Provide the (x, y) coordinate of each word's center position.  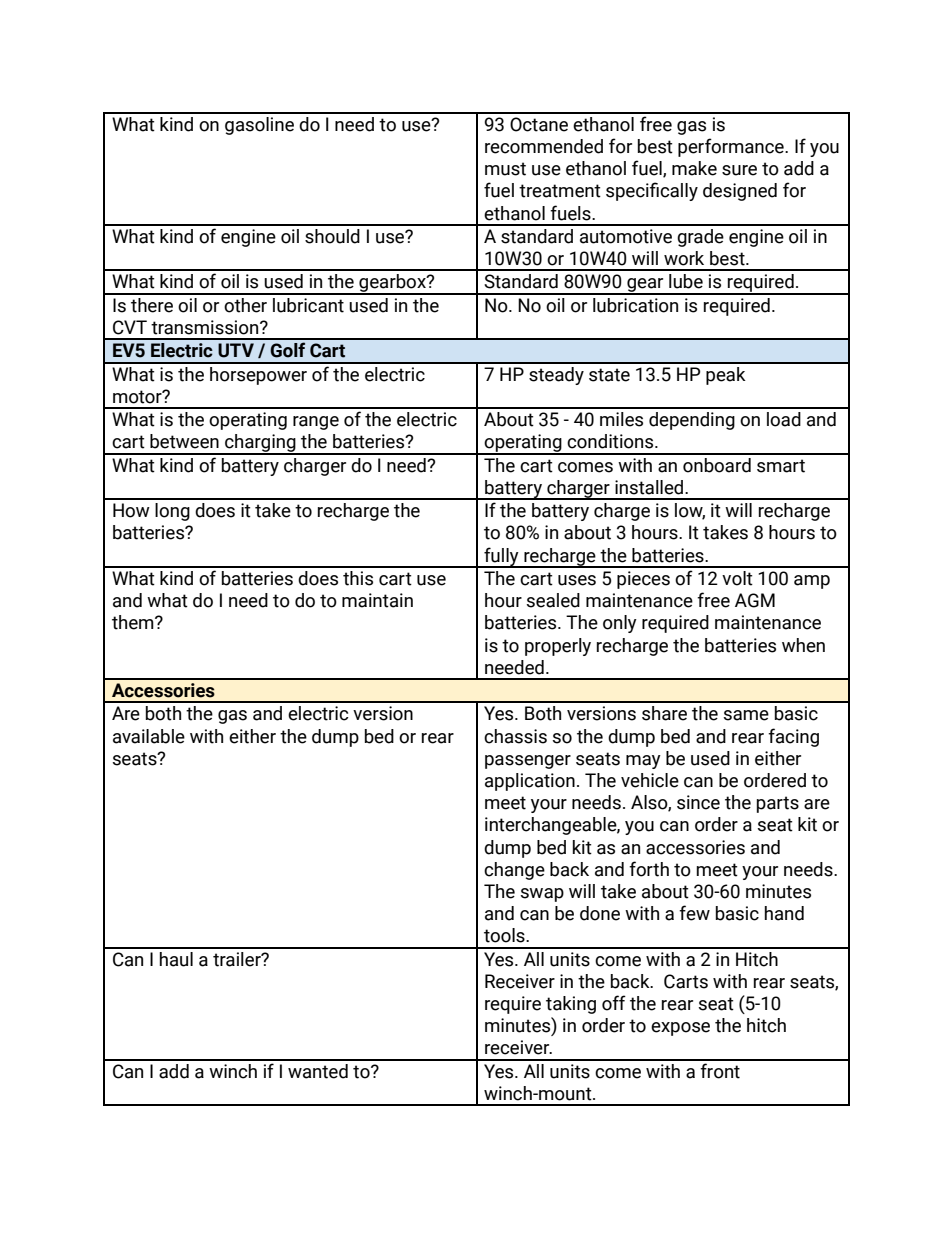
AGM (755, 600)
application (530, 782)
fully (501, 557)
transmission (206, 327)
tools (505, 935)
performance (732, 147)
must (505, 169)
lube (686, 281)
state (609, 375)
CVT (130, 327)
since (698, 802)
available (149, 736)
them (134, 622)
